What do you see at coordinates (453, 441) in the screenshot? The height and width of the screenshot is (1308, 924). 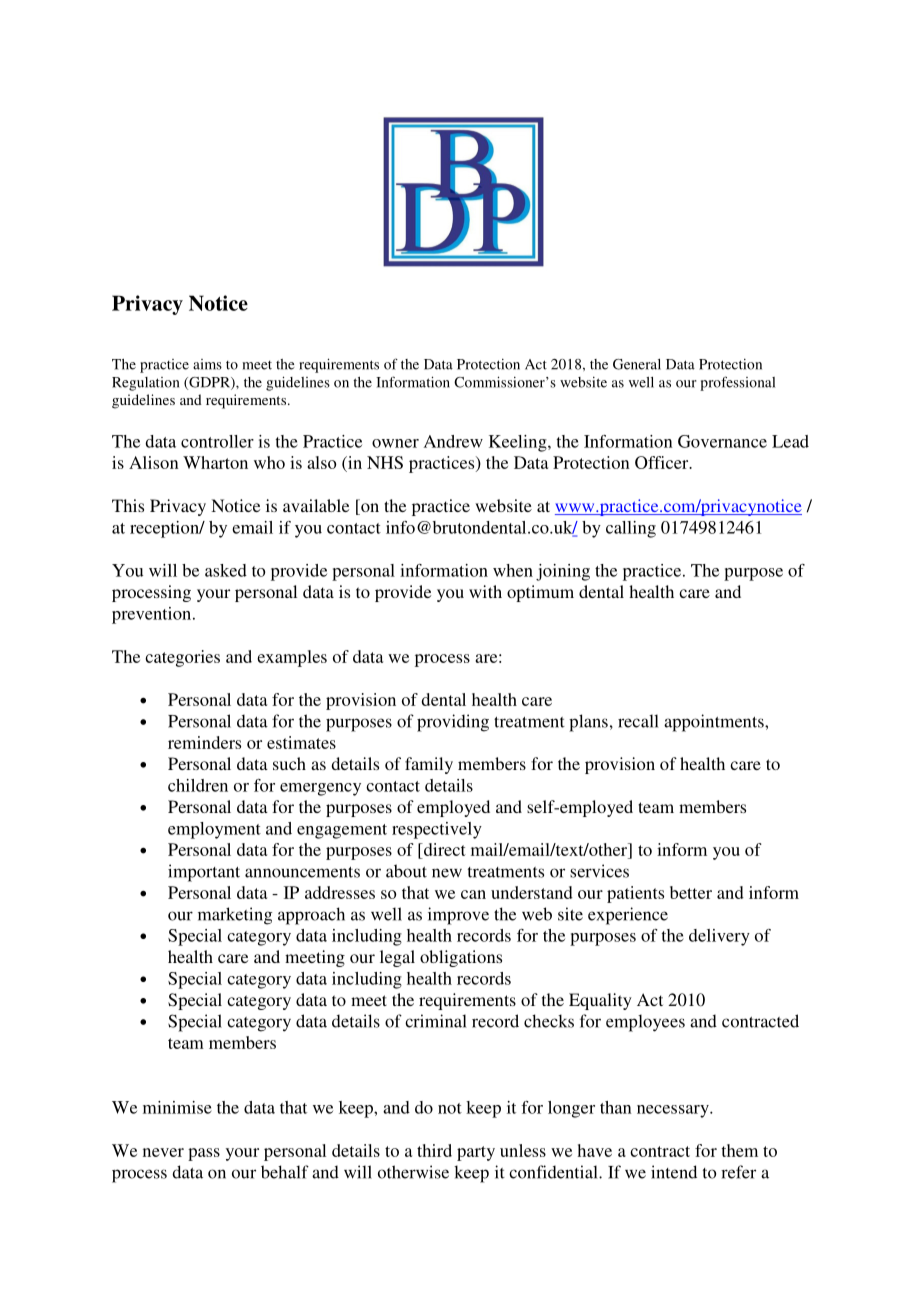 I see `Andrew` at bounding box center [453, 441].
